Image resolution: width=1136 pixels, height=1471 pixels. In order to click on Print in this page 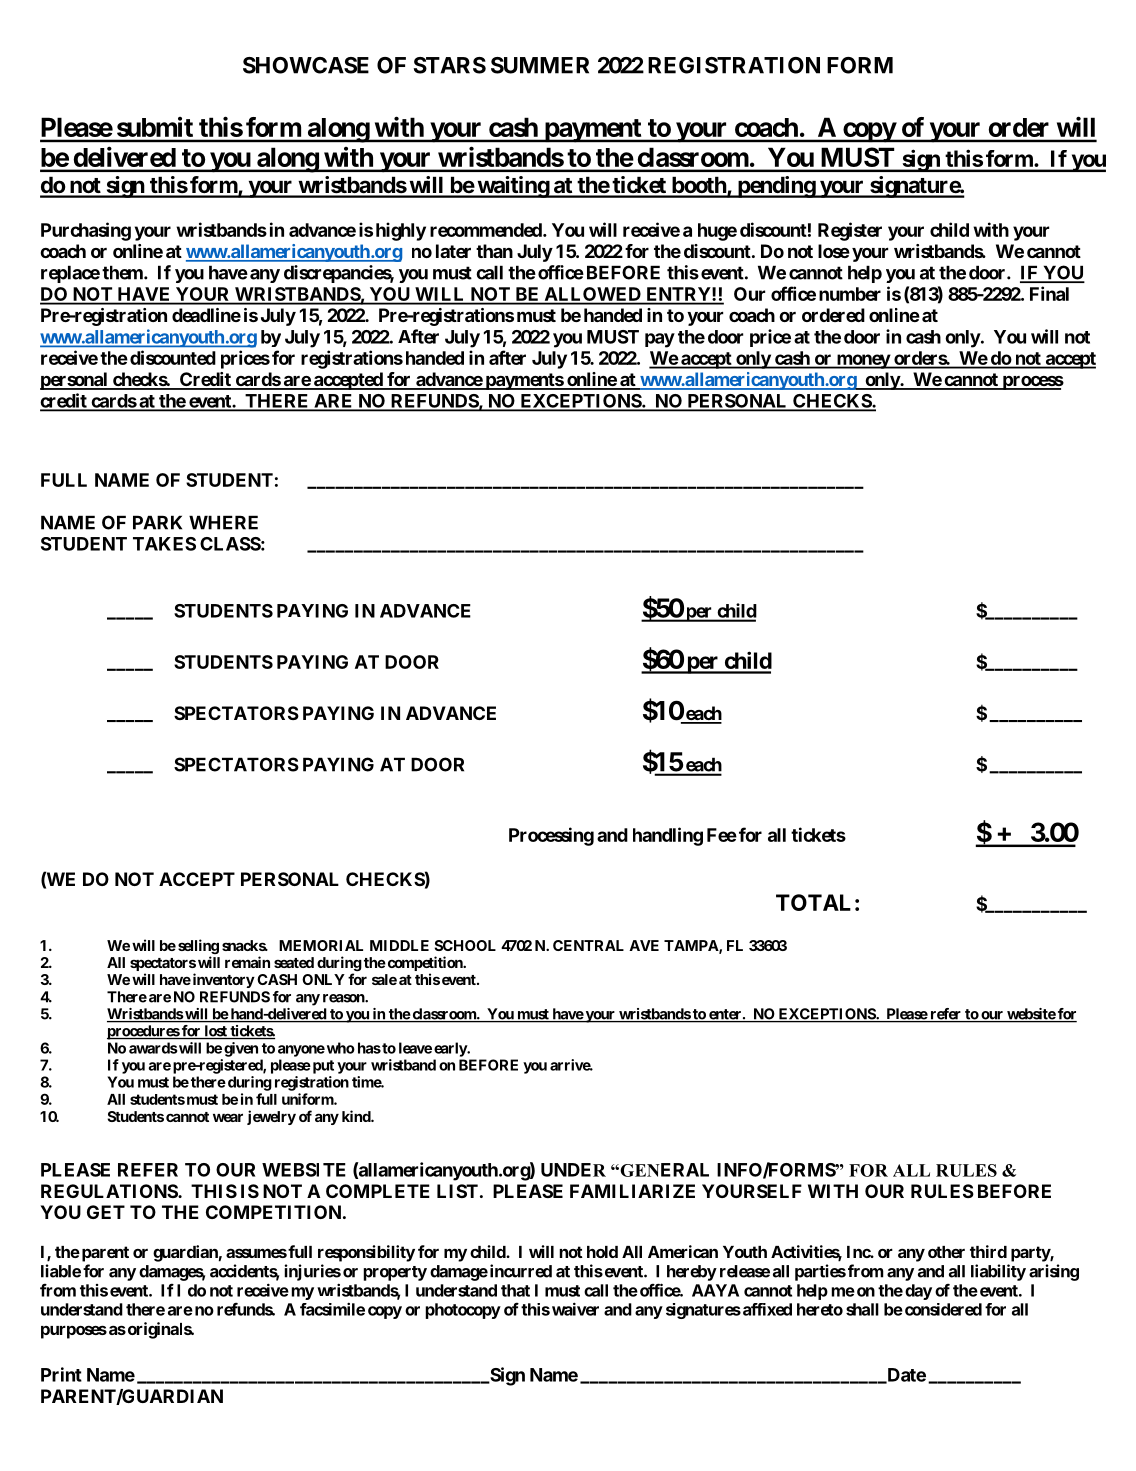, I will do `click(61, 1374)`.
